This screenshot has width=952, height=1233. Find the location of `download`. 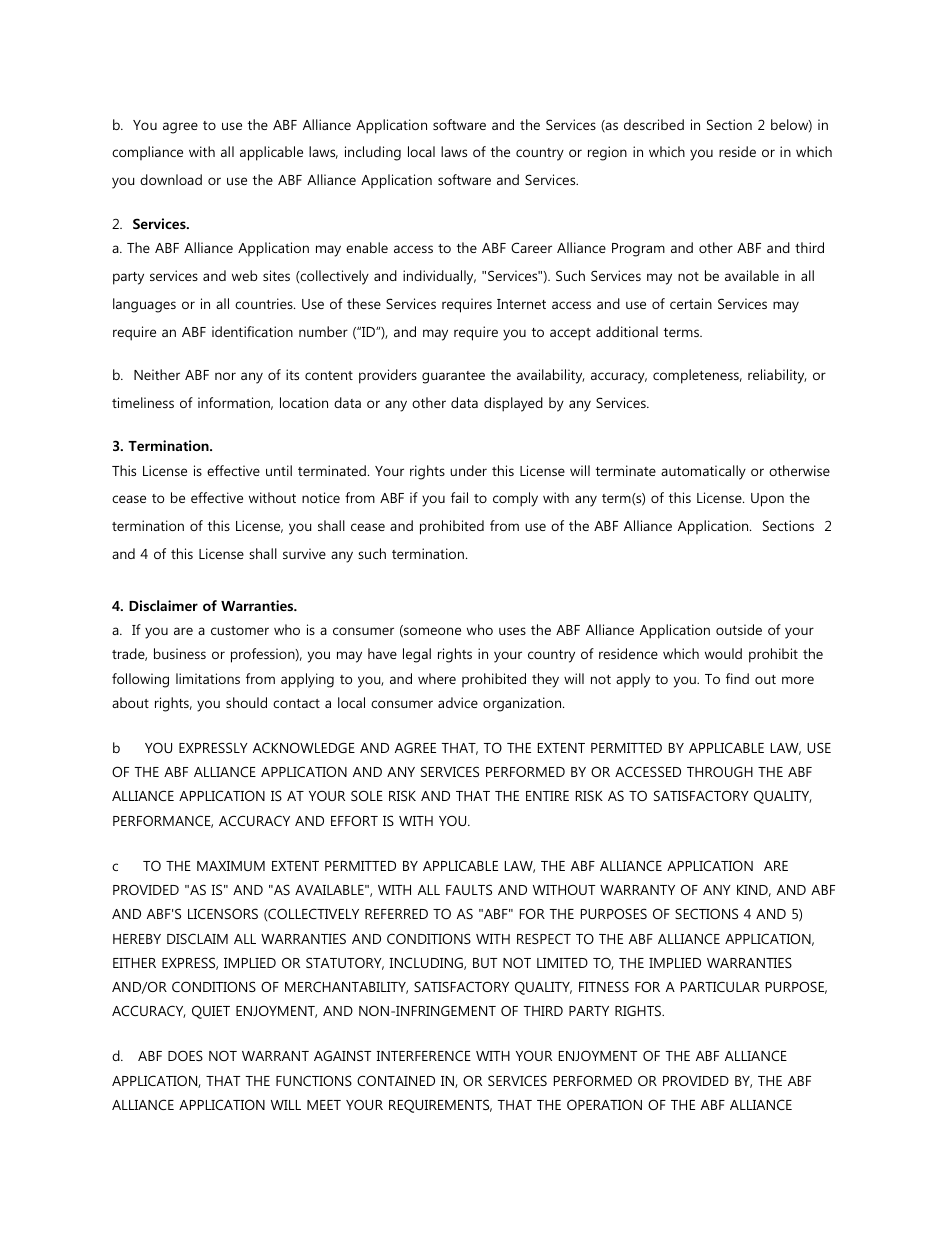

download is located at coordinates (171, 179).
